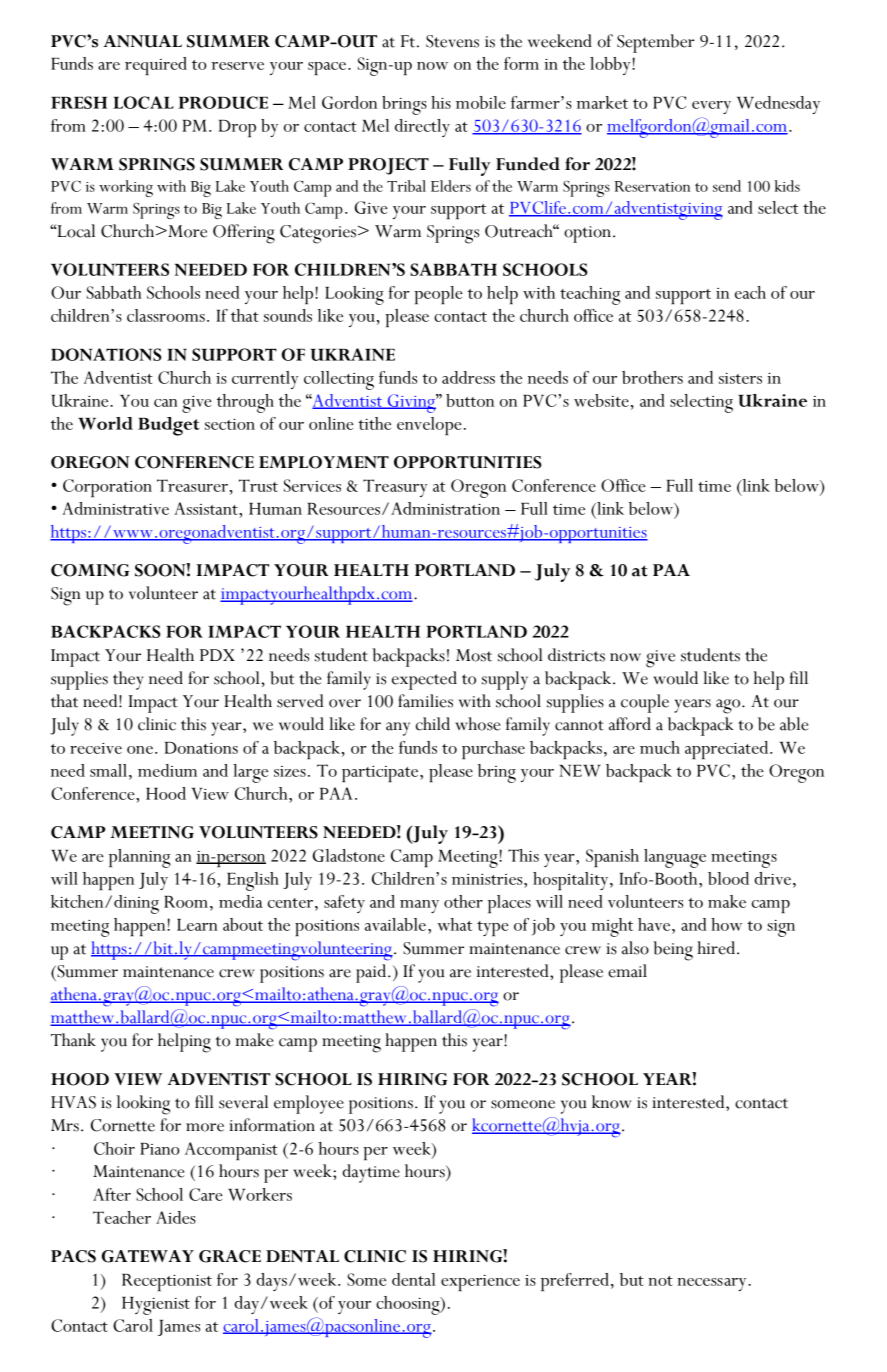 The height and width of the page is (1372, 887). Describe the element at coordinates (419, 906) in the page. I see `many` at that location.
